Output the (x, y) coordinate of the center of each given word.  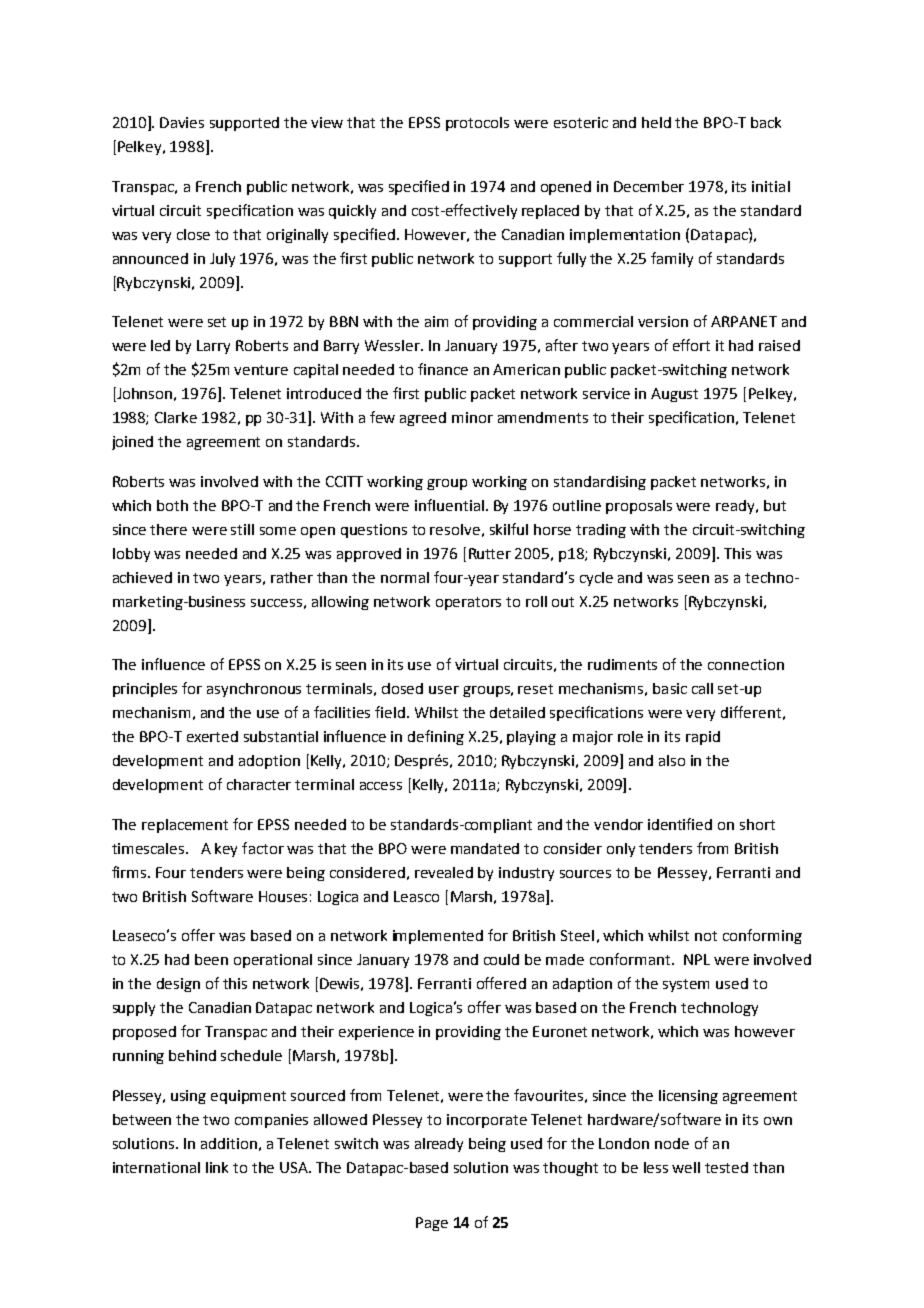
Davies (182, 122)
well (686, 1167)
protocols (477, 124)
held (656, 122)
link (217, 1167)
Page (432, 1224)
